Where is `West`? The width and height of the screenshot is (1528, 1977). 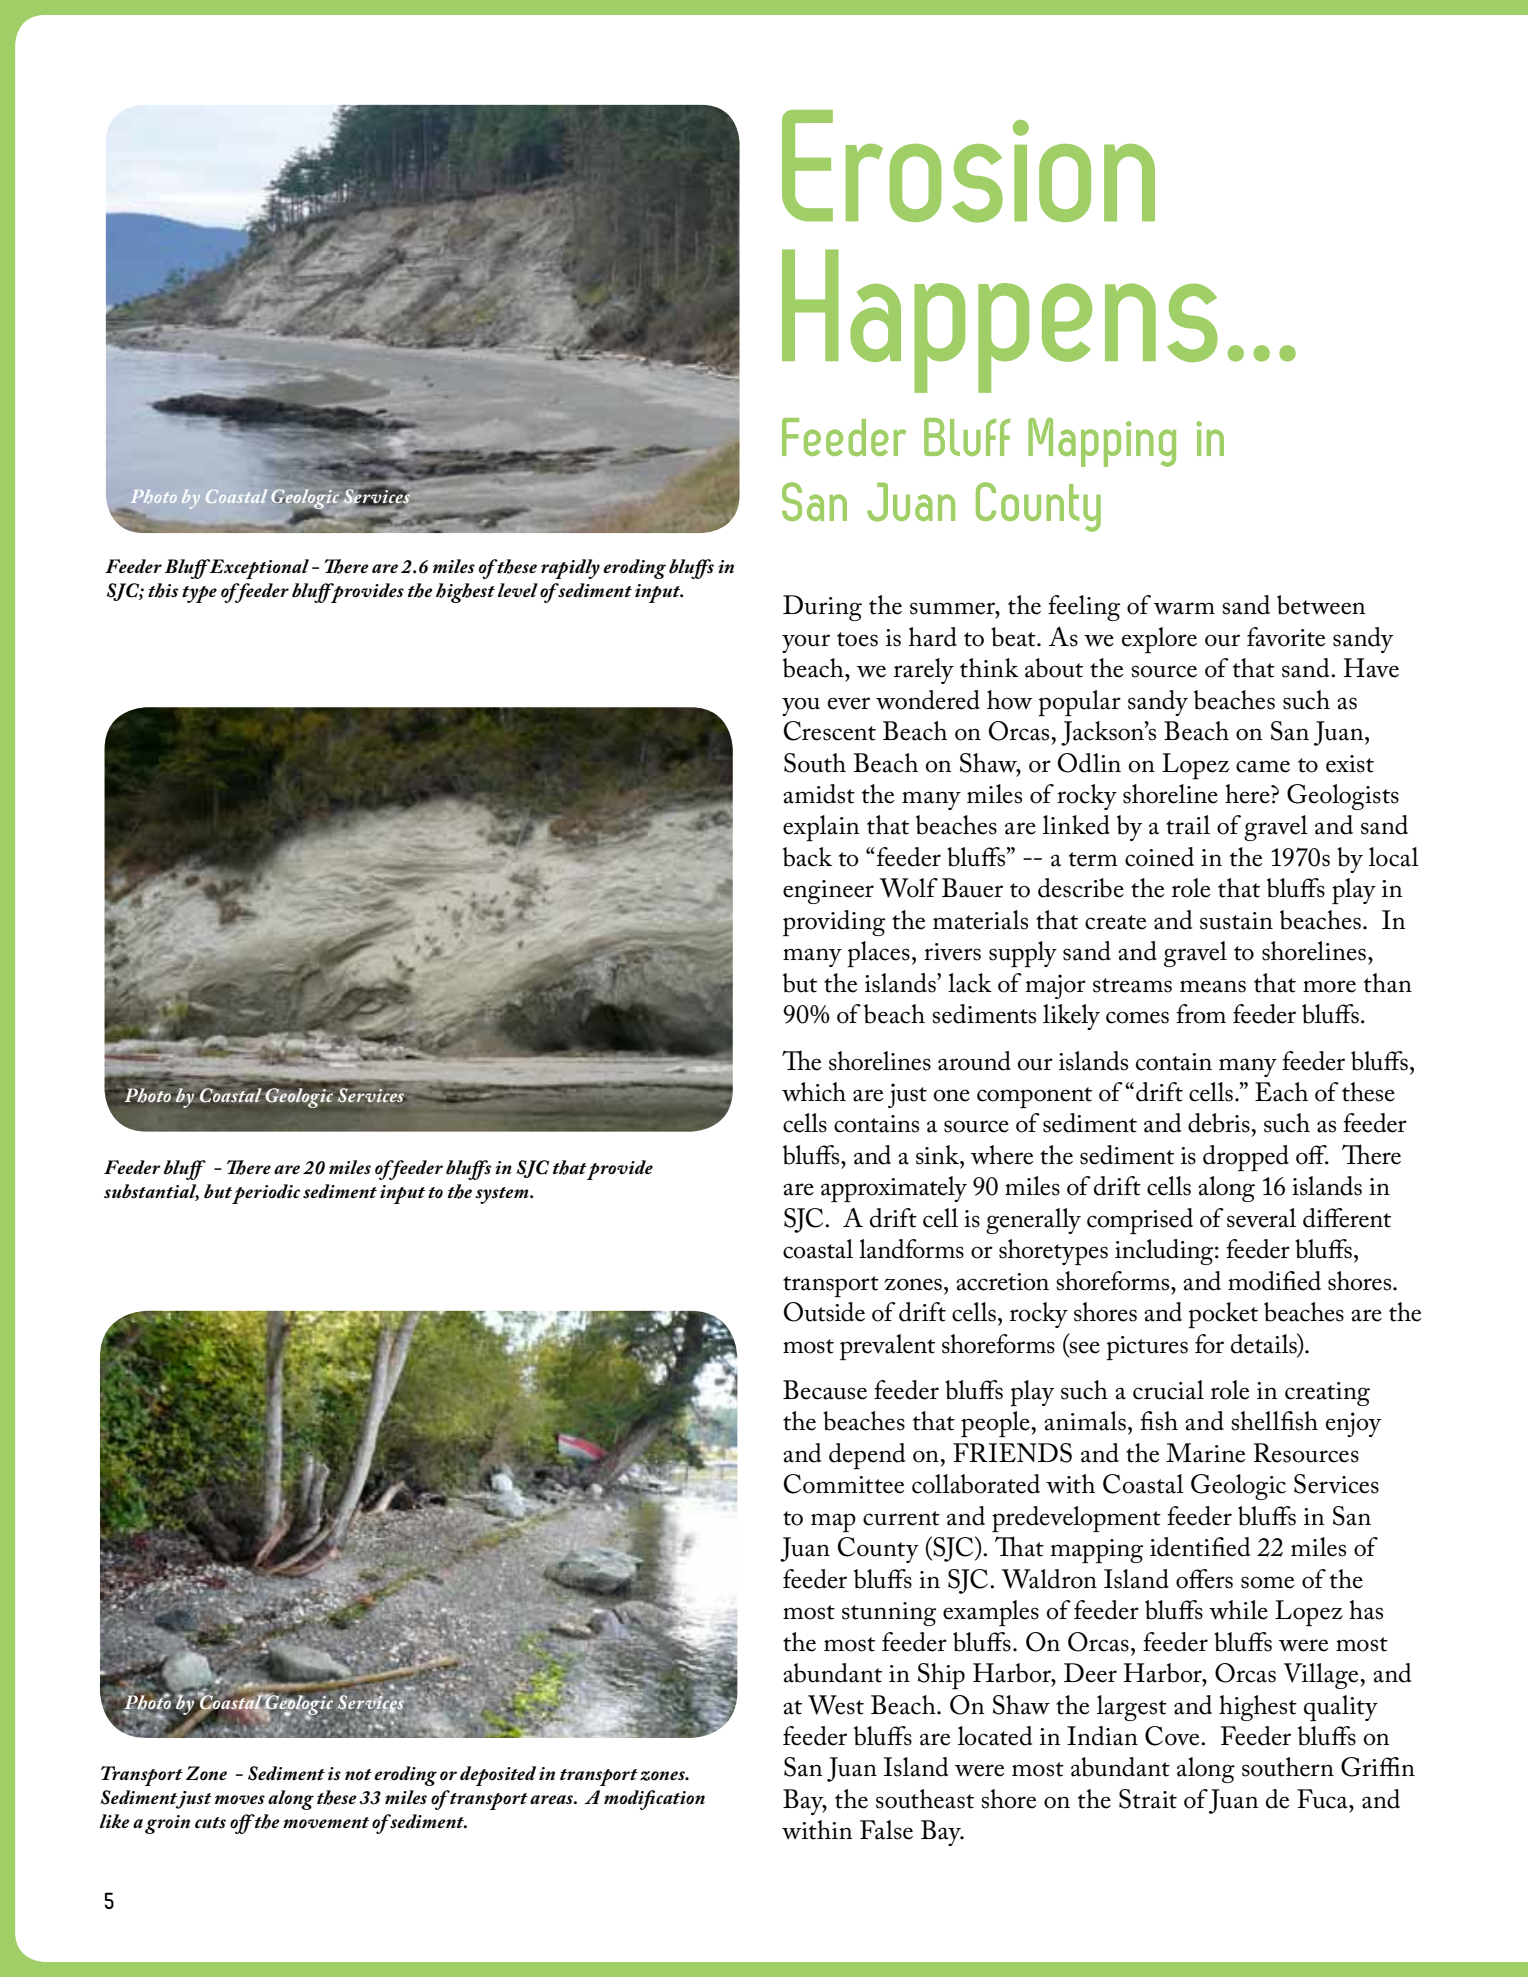 West is located at coordinates (836, 1705).
